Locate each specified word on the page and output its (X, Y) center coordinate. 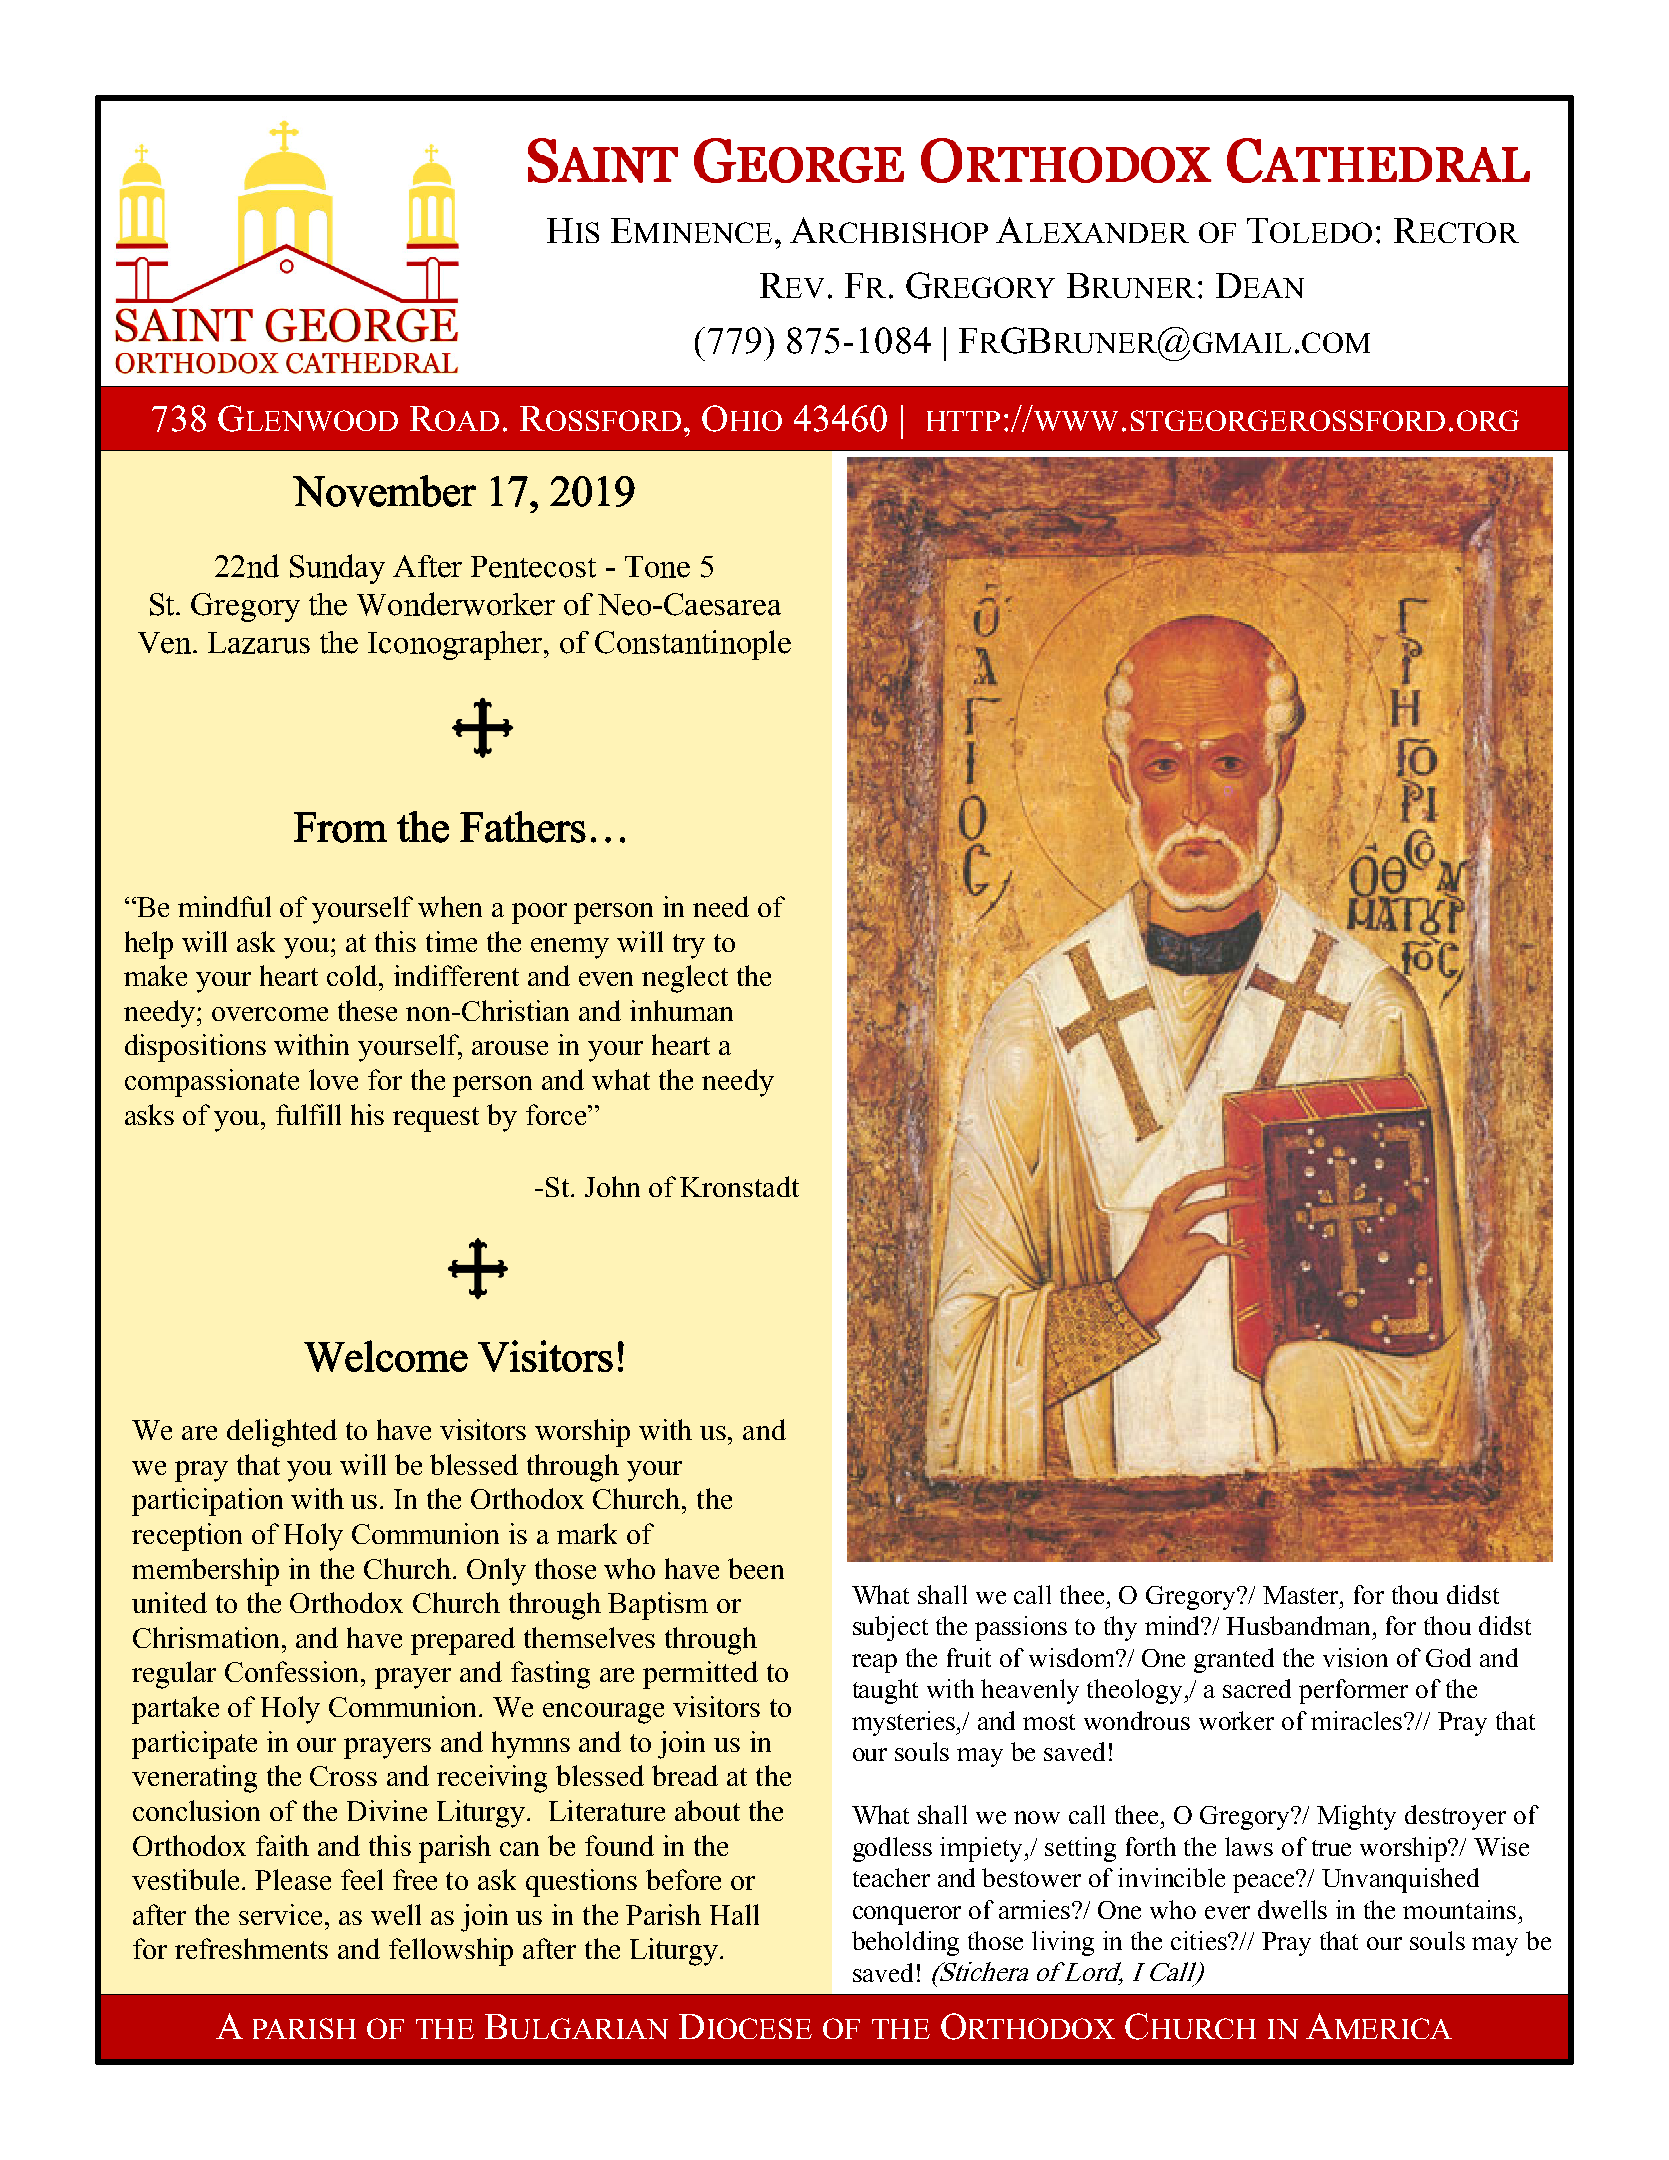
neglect (685, 979)
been (756, 1568)
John (612, 1186)
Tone (657, 567)
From (340, 827)
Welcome (386, 1356)
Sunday (337, 569)
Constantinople (693, 645)
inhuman (681, 1010)
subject (890, 1628)
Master (1302, 1595)
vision (1355, 1657)
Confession (293, 1671)
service (280, 1914)
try (689, 946)
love (333, 1079)
